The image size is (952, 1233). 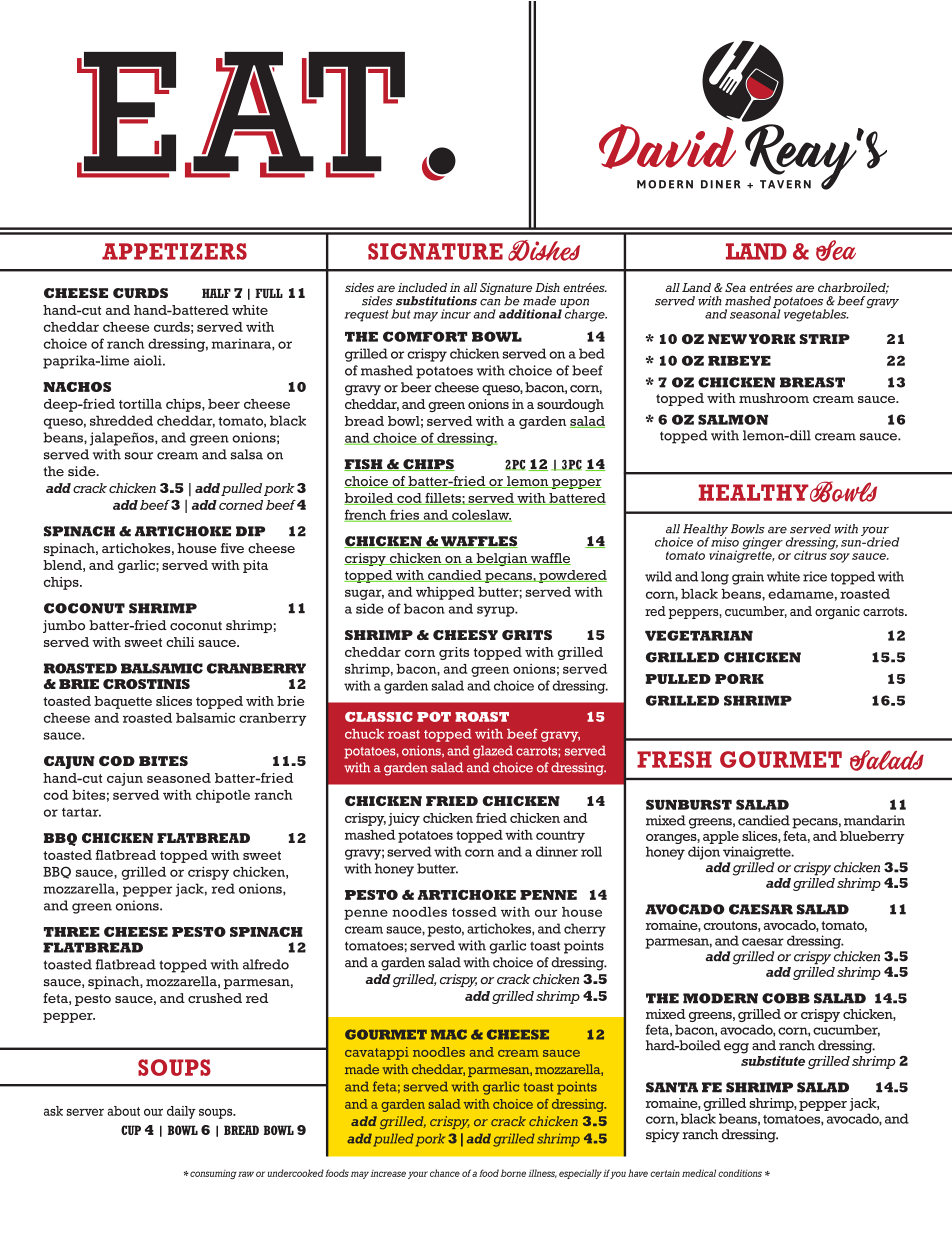 What do you see at coordinates (422, 287) in the page?
I see `included` at bounding box center [422, 287].
